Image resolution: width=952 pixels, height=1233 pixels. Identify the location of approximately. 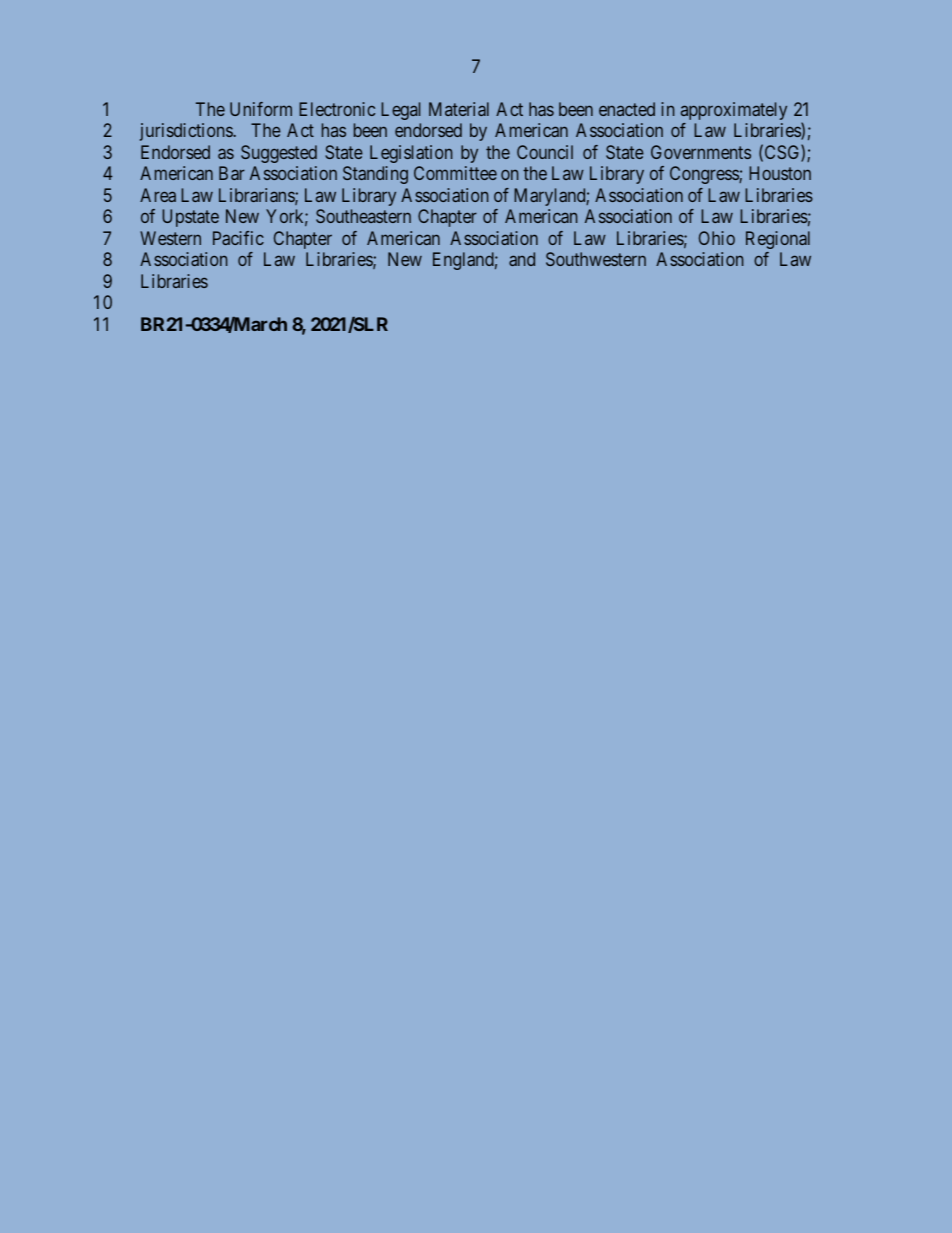
(734, 111).
